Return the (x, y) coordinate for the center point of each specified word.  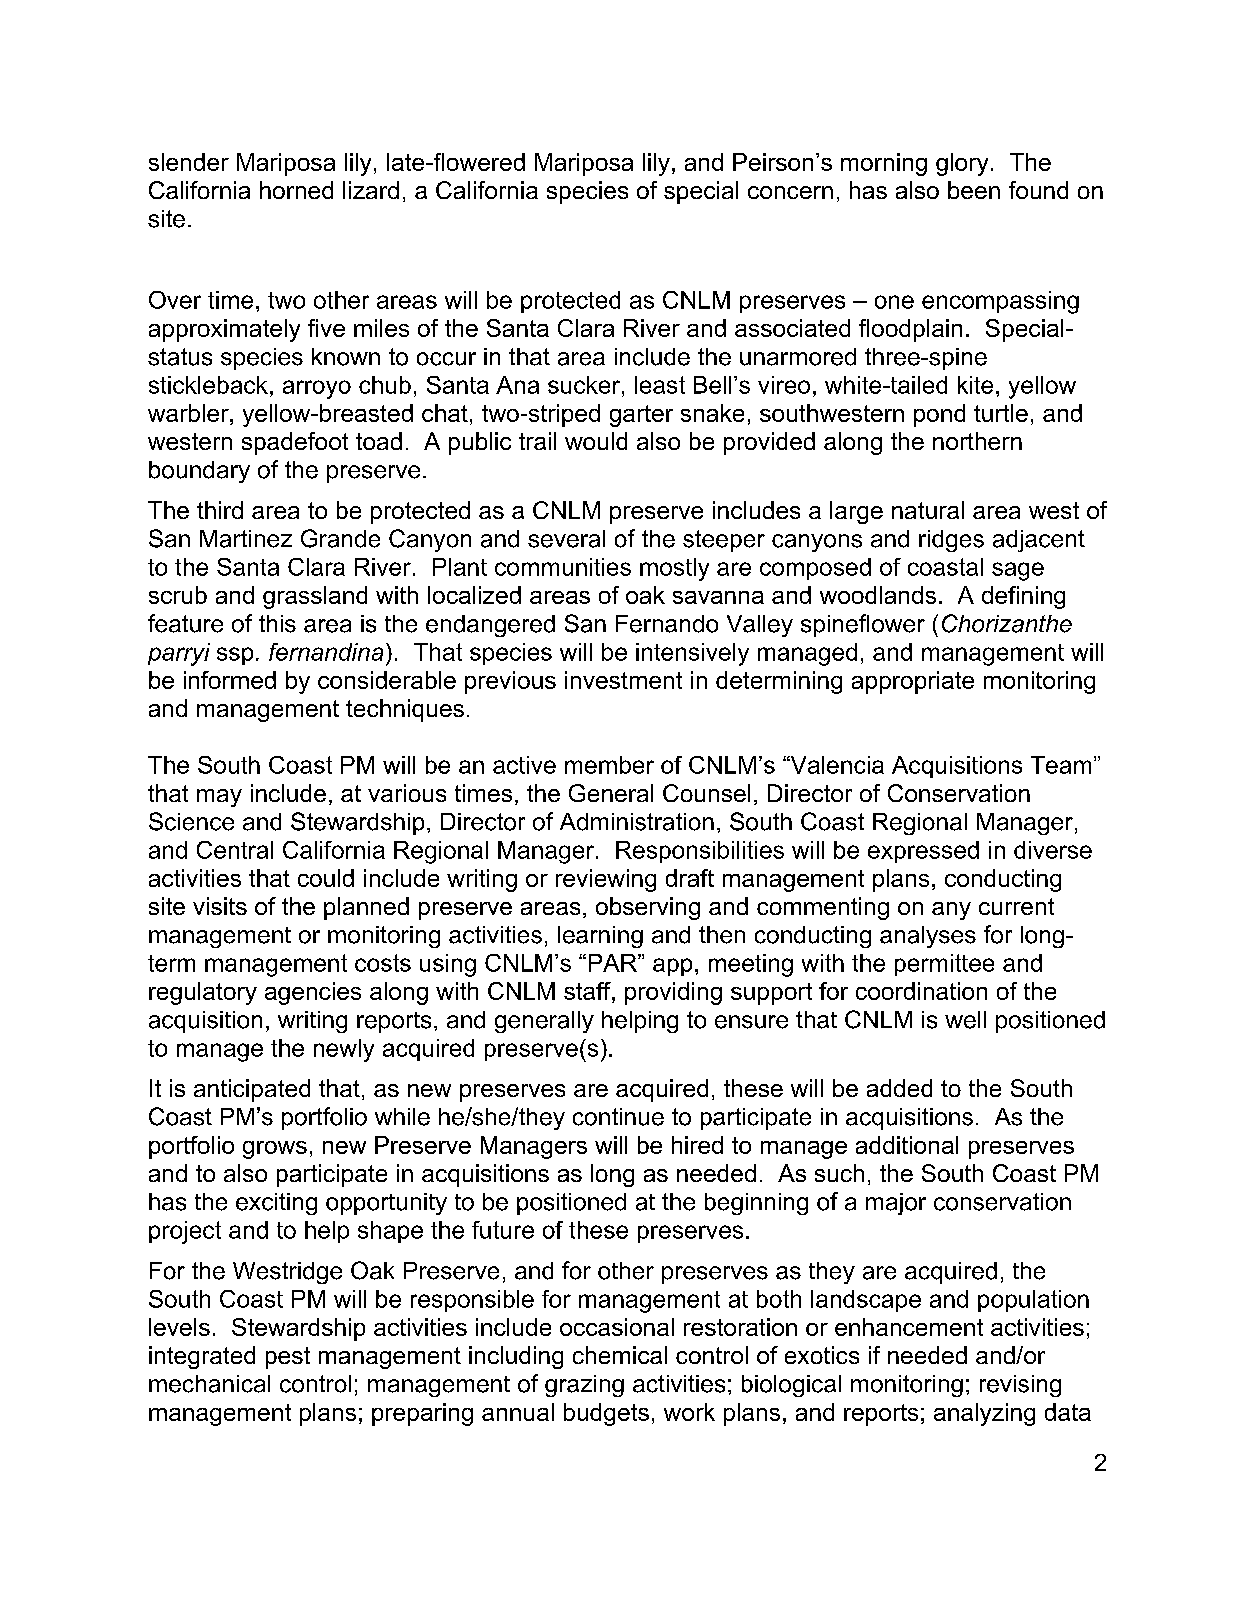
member (609, 765)
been (974, 190)
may (219, 798)
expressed (923, 852)
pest (288, 1358)
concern (790, 192)
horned (296, 190)
